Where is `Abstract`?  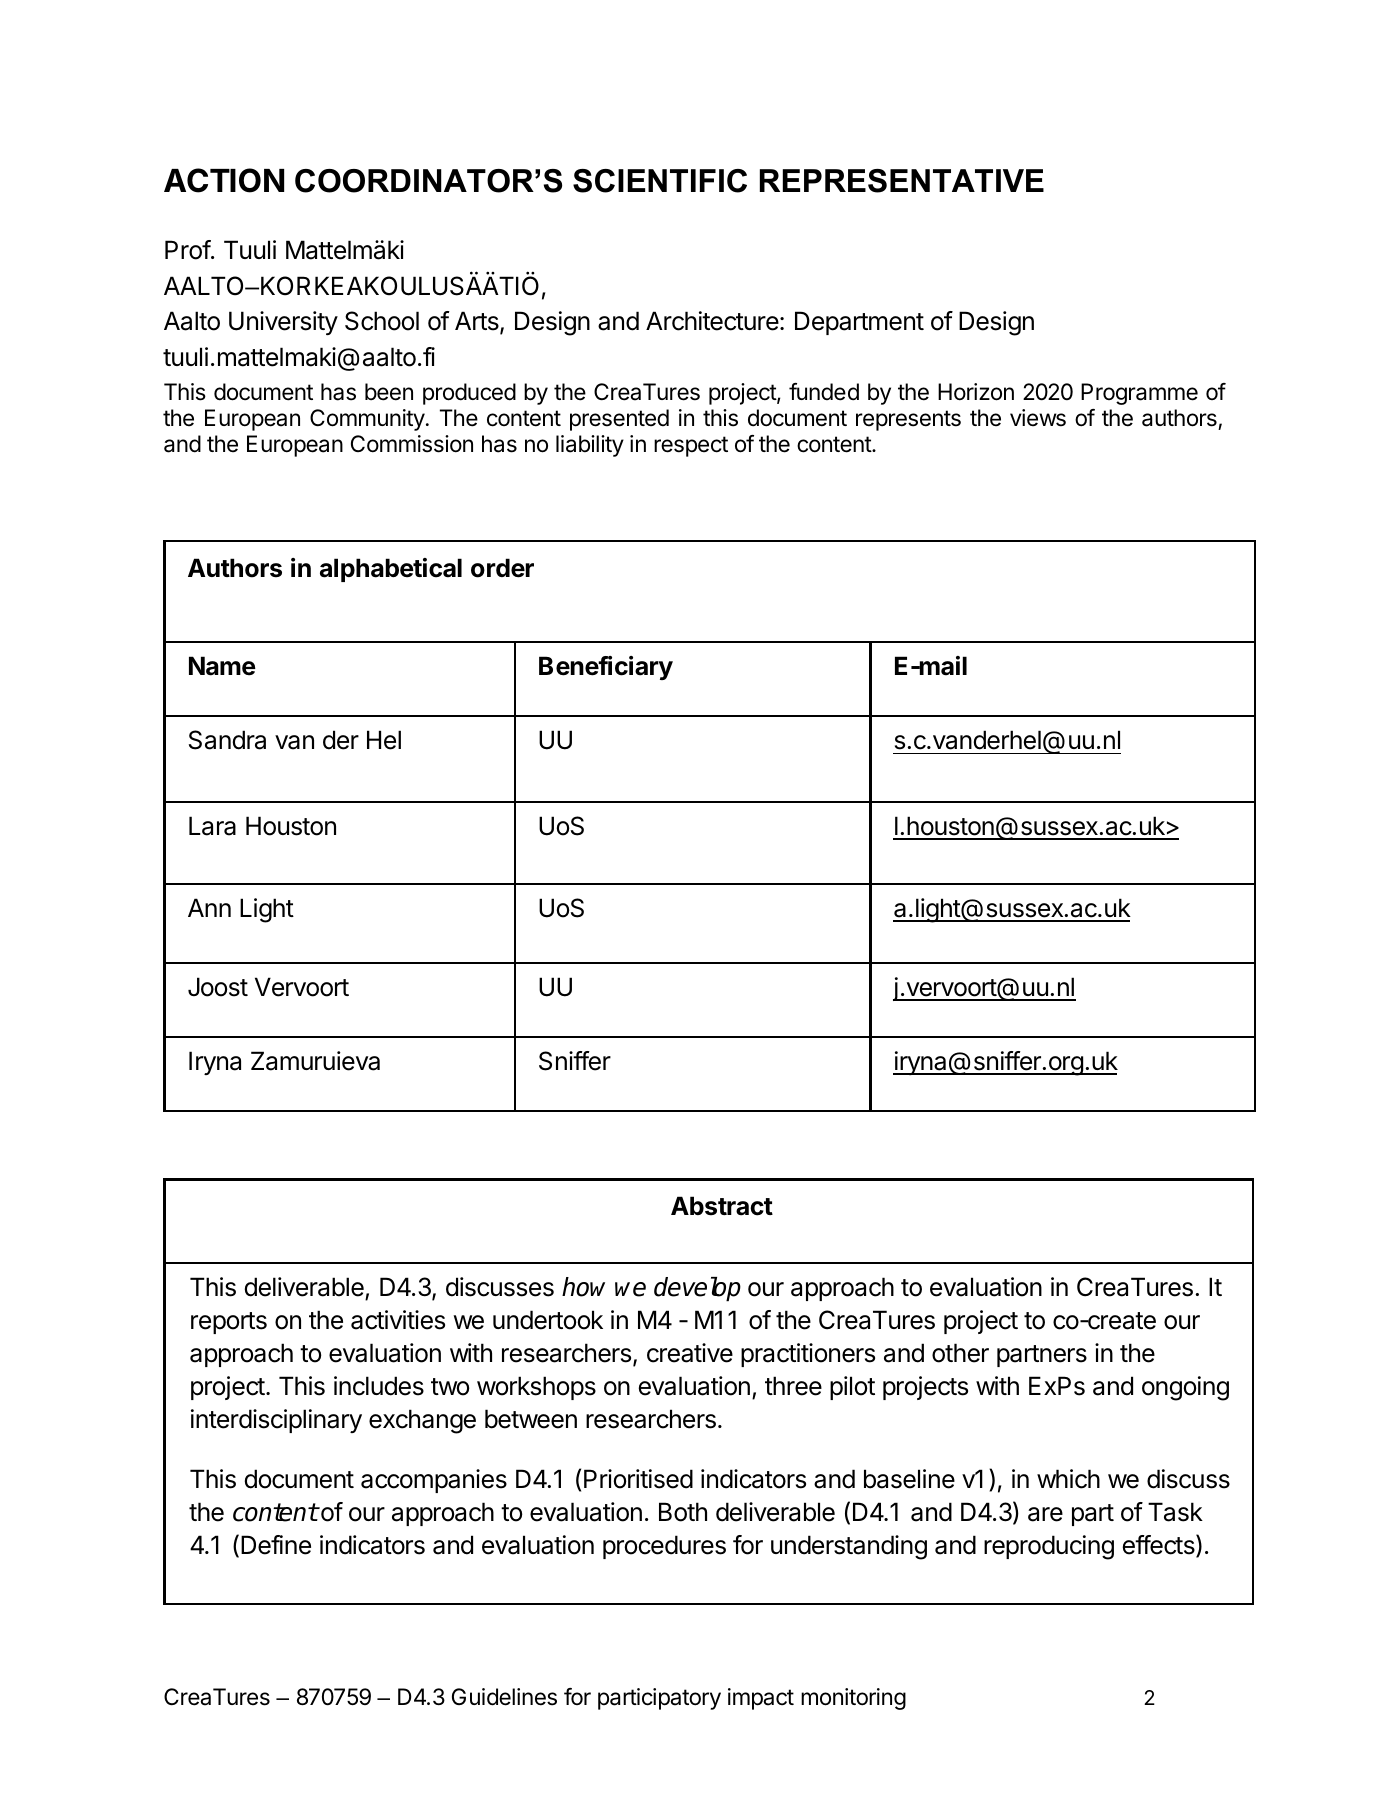 Abstract is located at coordinates (722, 1206).
